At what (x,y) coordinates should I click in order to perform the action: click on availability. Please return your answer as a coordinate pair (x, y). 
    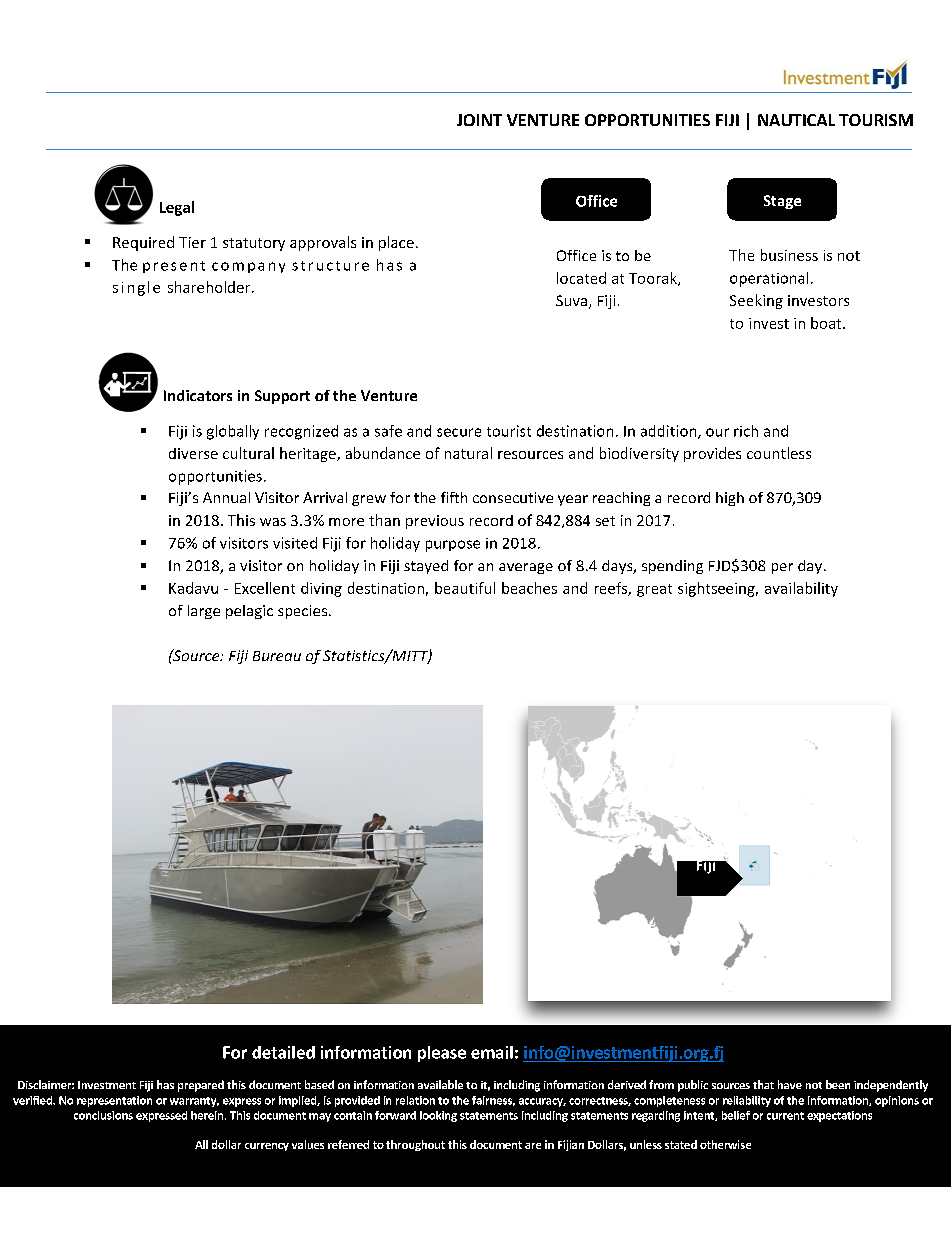
    Looking at the image, I should click on (801, 589).
